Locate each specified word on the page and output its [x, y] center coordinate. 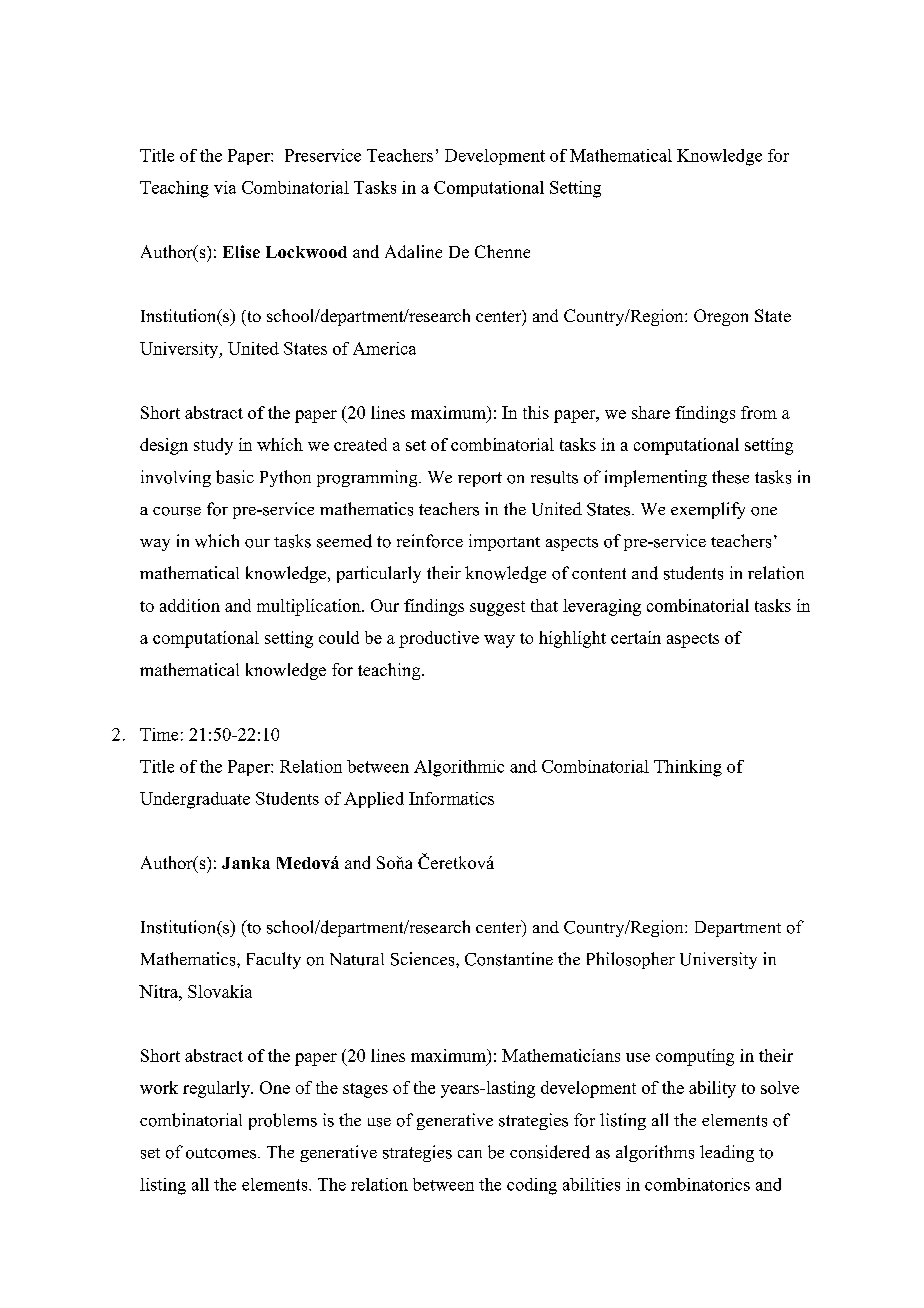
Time [159, 734]
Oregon [721, 317]
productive [439, 639]
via [225, 187]
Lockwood [306, 252]
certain [636, 637]
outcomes [222, 1153]
